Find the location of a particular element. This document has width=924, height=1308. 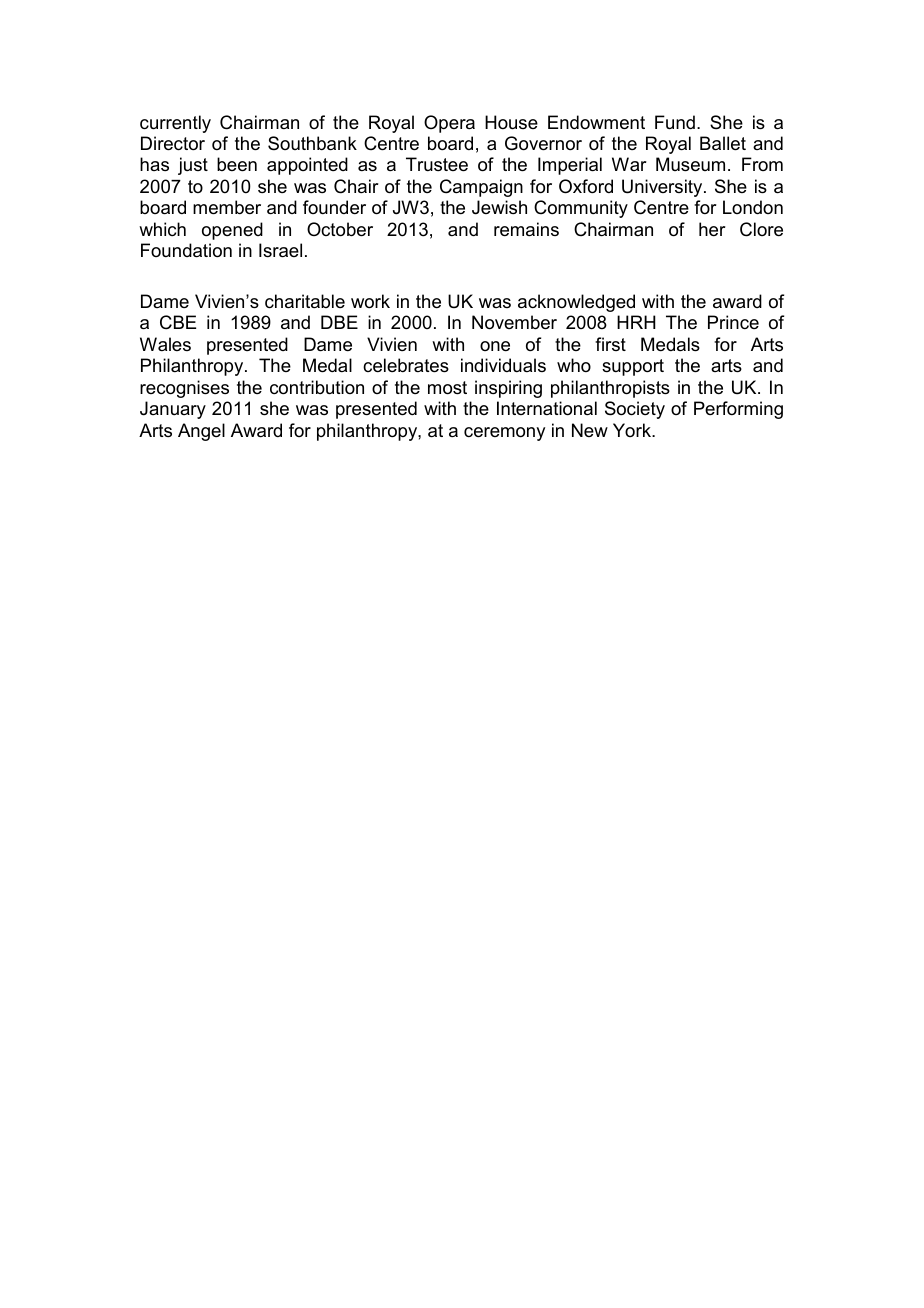

ceremony is located at coordinates (504, 434).
